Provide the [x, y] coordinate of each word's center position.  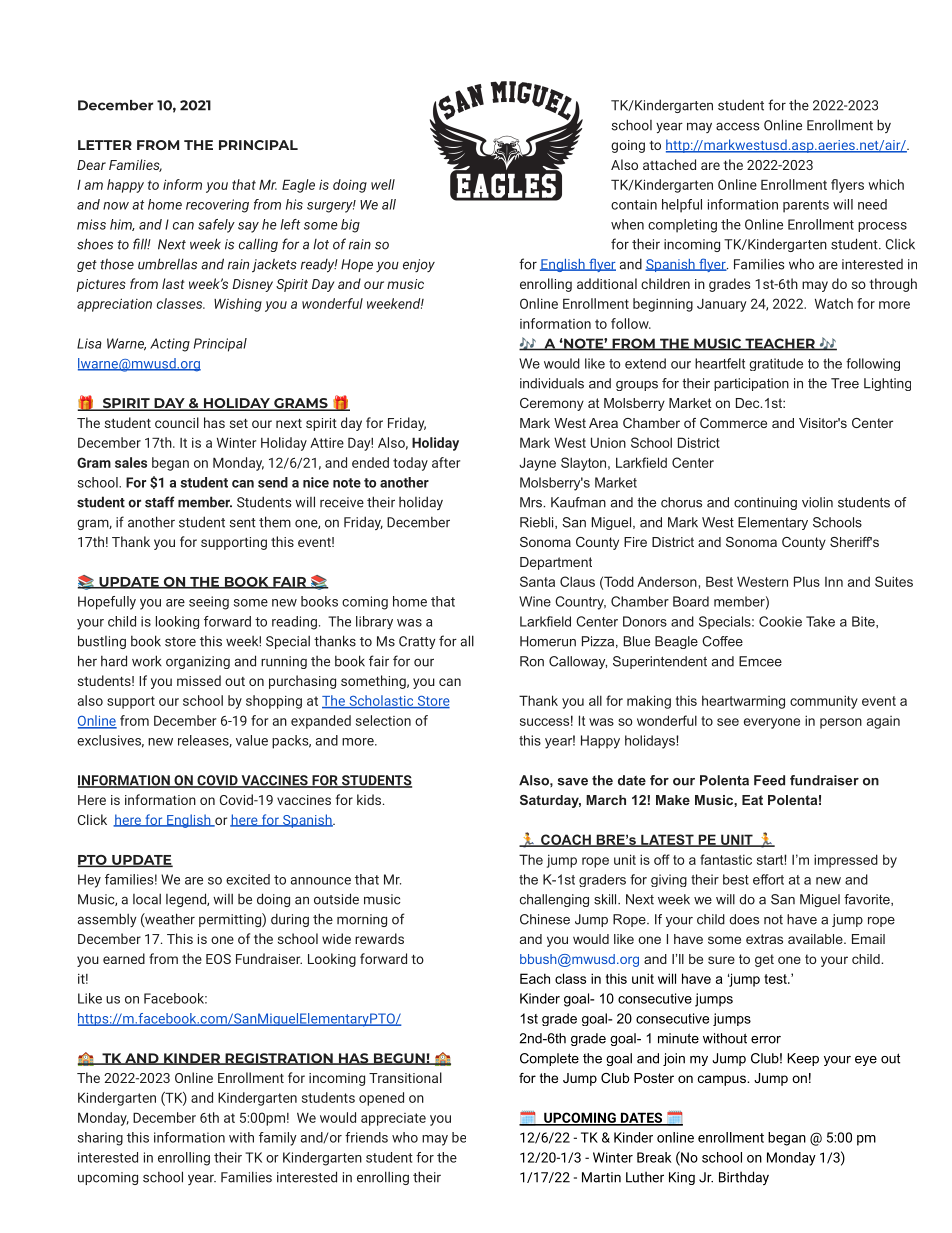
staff [160, 502]
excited [248, 879]
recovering [217, 206]
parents [806, 206]
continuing [765, 503]
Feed [769, 780]
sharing [100, 1139]
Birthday [744, 1178]
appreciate [393, 1119]
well [383, 184]
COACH [566, 840]
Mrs [532, 502]
